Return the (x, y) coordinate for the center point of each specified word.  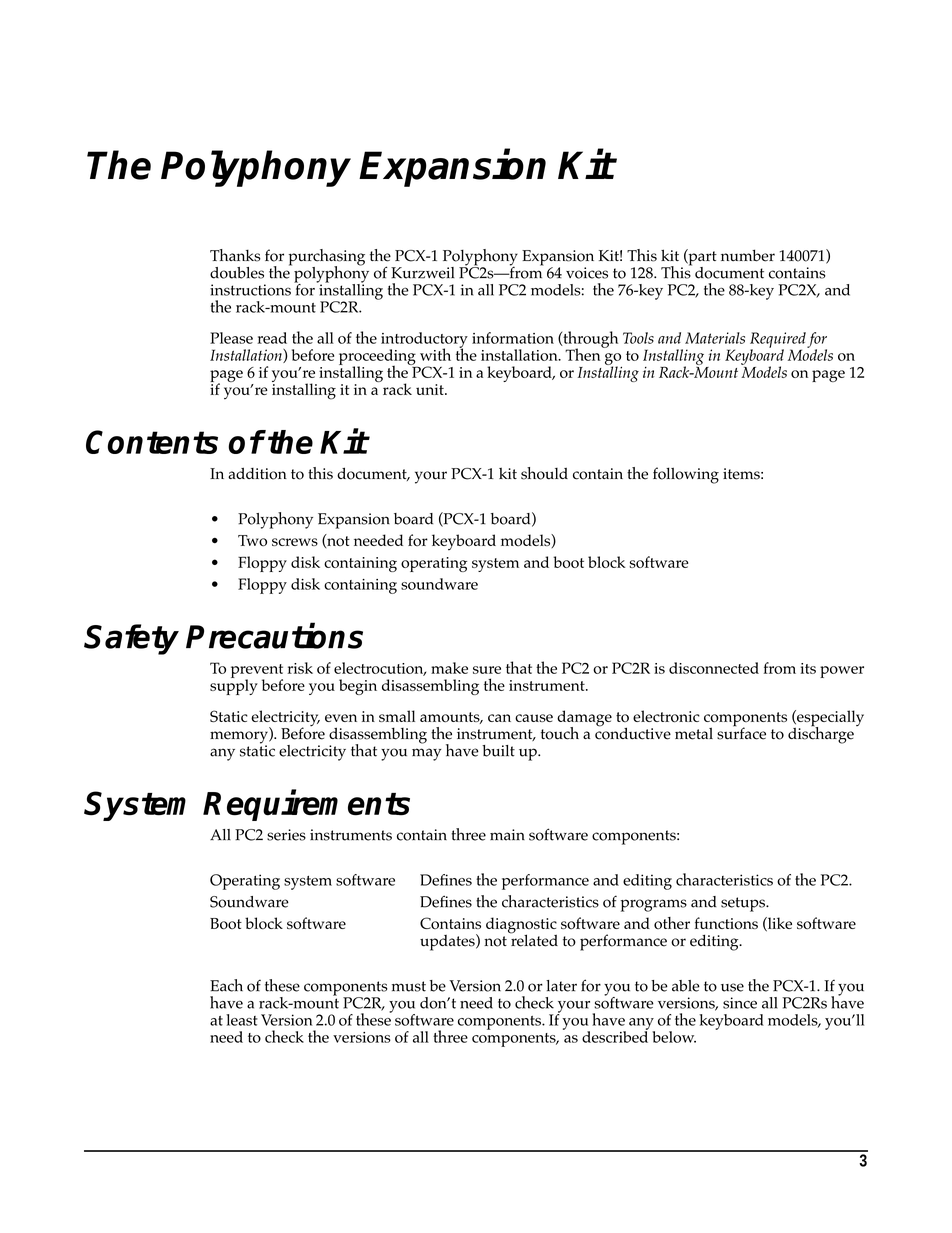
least (242, 1020)
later (561, 986)
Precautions (274, 636)
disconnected (714, 668)
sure (487, 670)
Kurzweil (423, 273)
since (740, 1003)
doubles (237, 273)
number (748, 255)
